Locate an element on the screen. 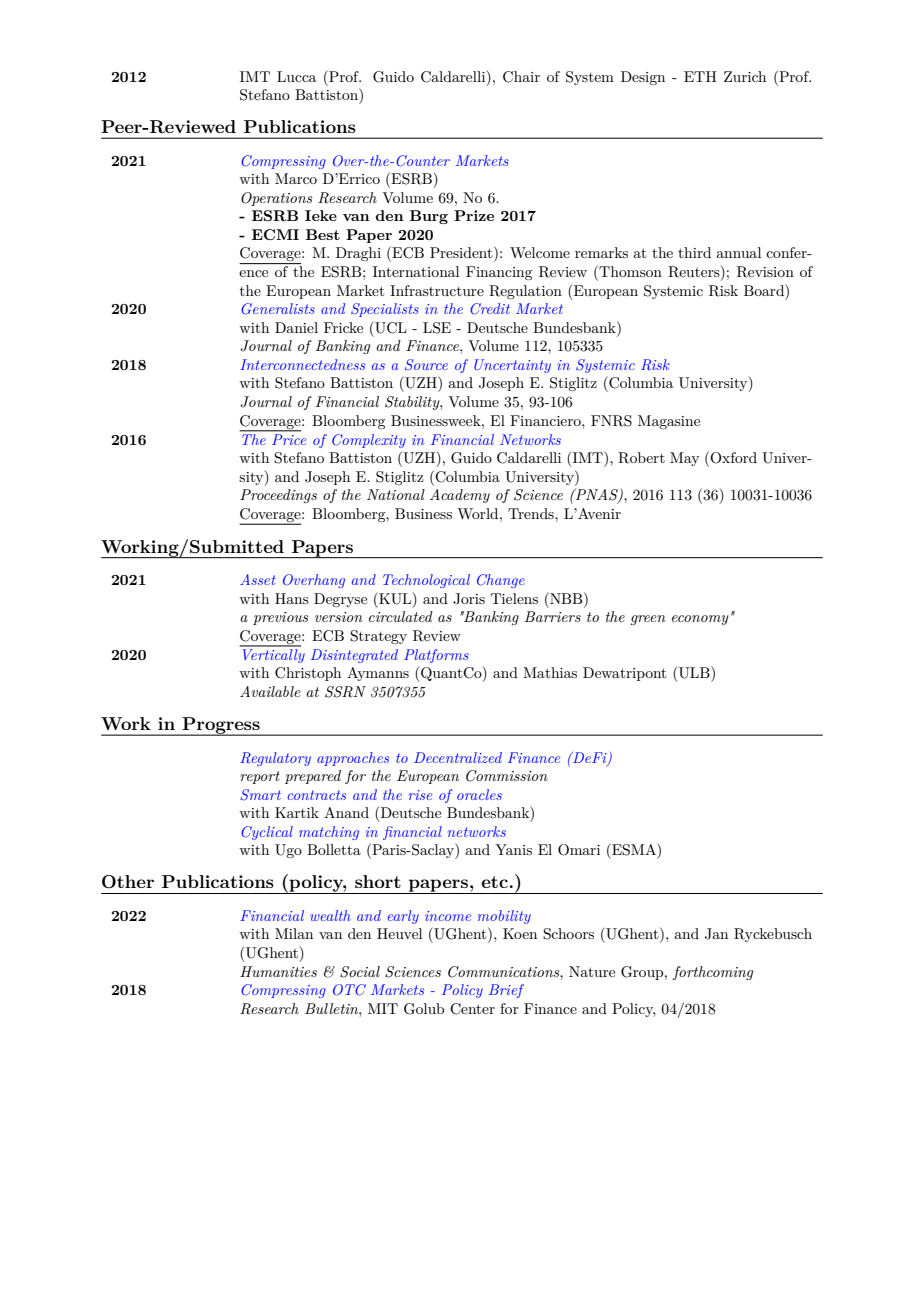 The image size is (924, 1308). Humanities is located at coordinates (278, 971).
